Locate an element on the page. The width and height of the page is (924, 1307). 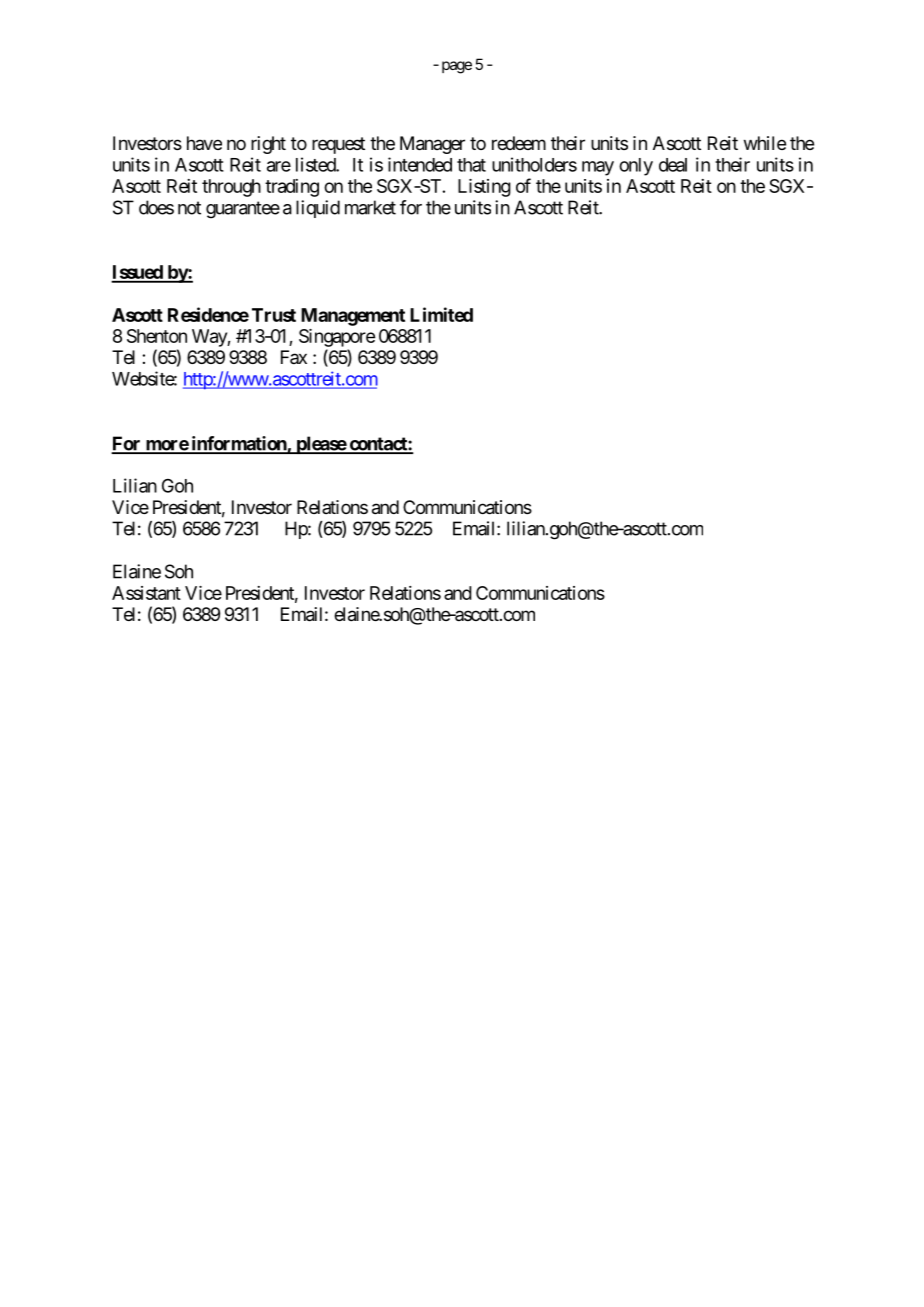
Fax is located at coordinates (294, 357).
